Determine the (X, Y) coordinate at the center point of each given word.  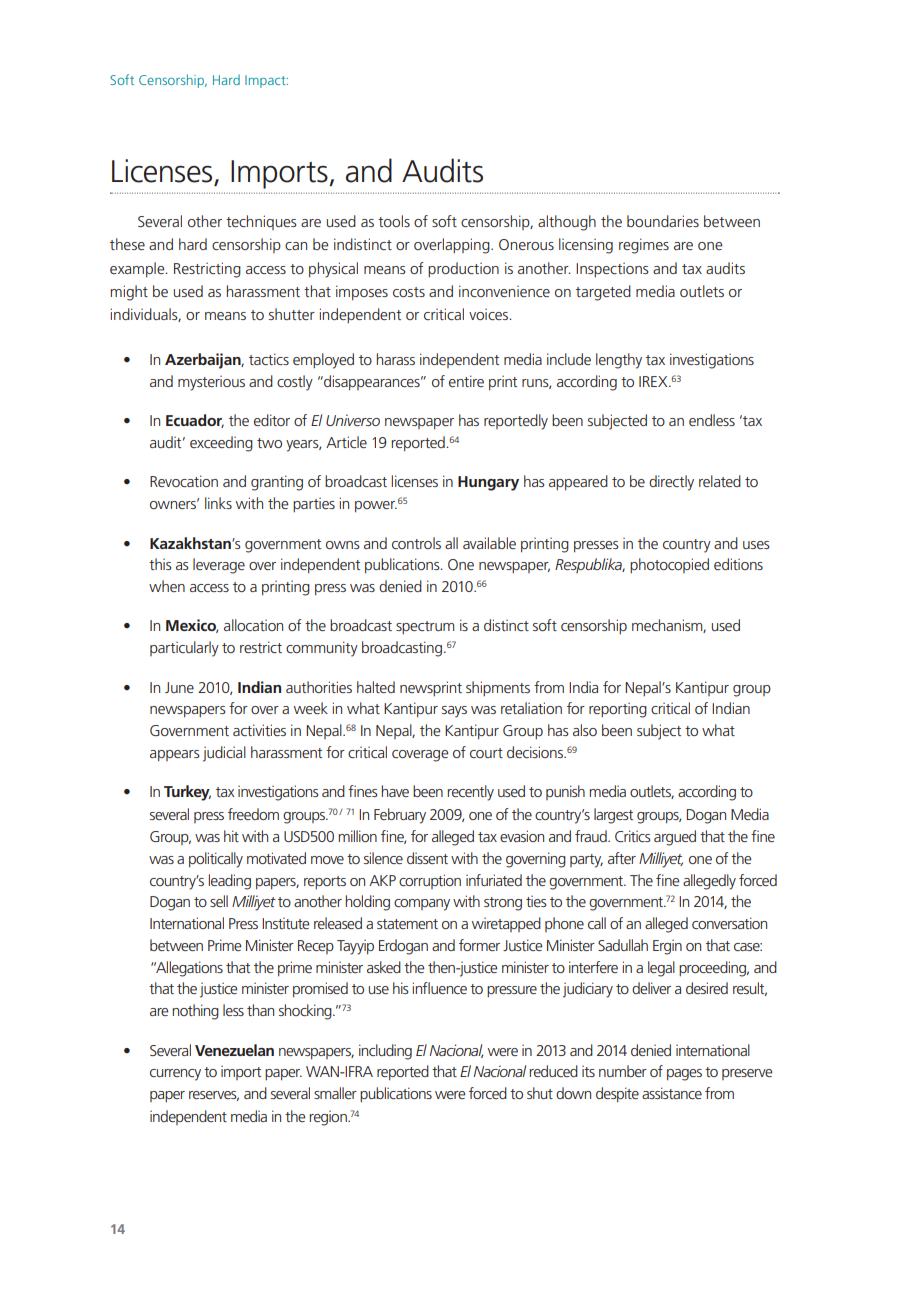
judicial (224, 754)
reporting (618, 710)
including (385, 1052)
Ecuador (195, 421)
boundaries (663, 221)
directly (671, 483)
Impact (266, 81)
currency (175, 1075)
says (454, 712)
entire (466, 381)
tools (394, 221)
